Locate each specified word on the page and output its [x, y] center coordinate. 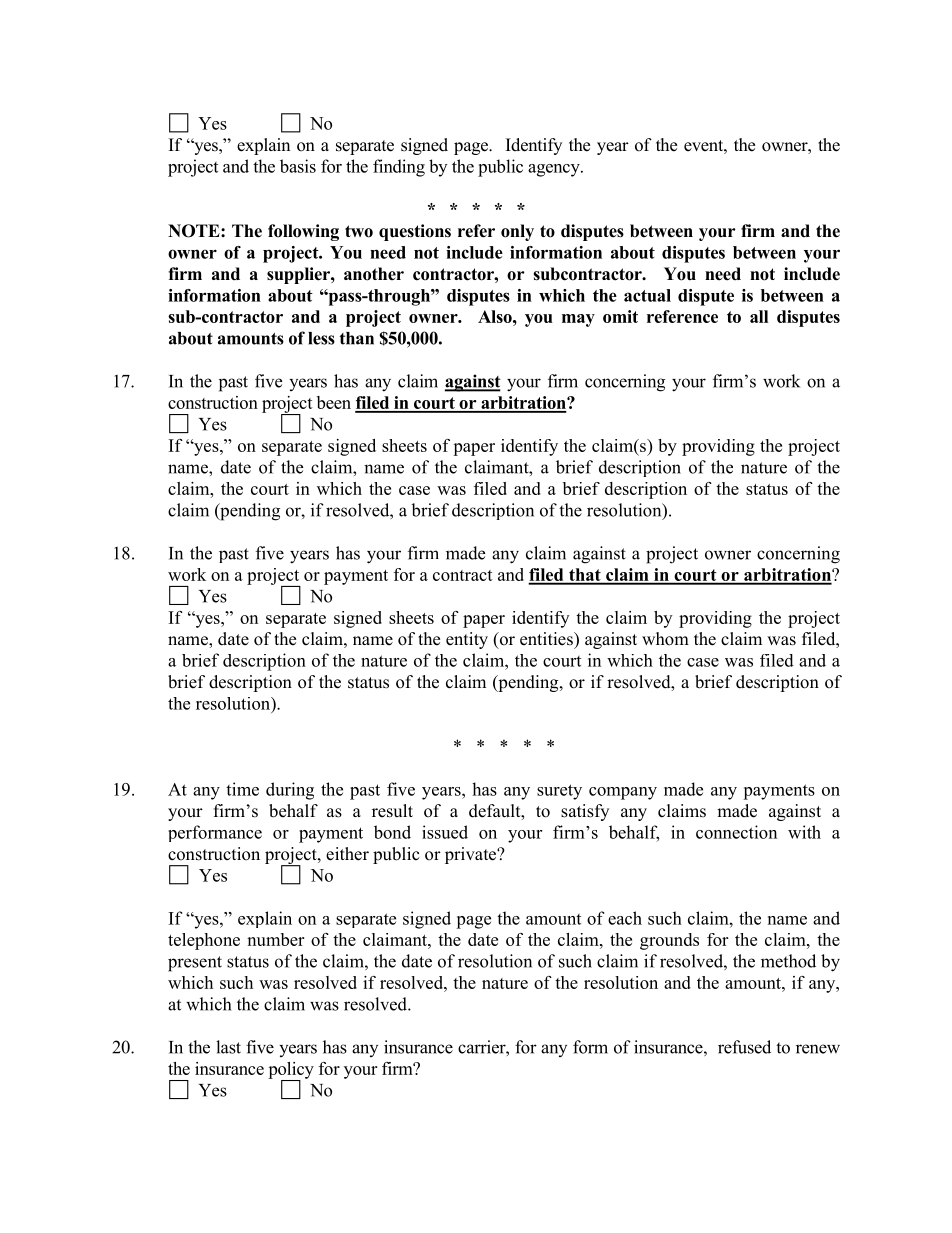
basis [298, 166]
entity [467, 640]
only [517, 232]
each [625, 918]
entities [547, 639]
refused [744, 1047]
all [759, 316]
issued [445, 832]
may [578, 320]
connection [736, 832]
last [228, 1047]
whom [665, 639]
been [334, 402]
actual [647, 295]
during [290, 791]
